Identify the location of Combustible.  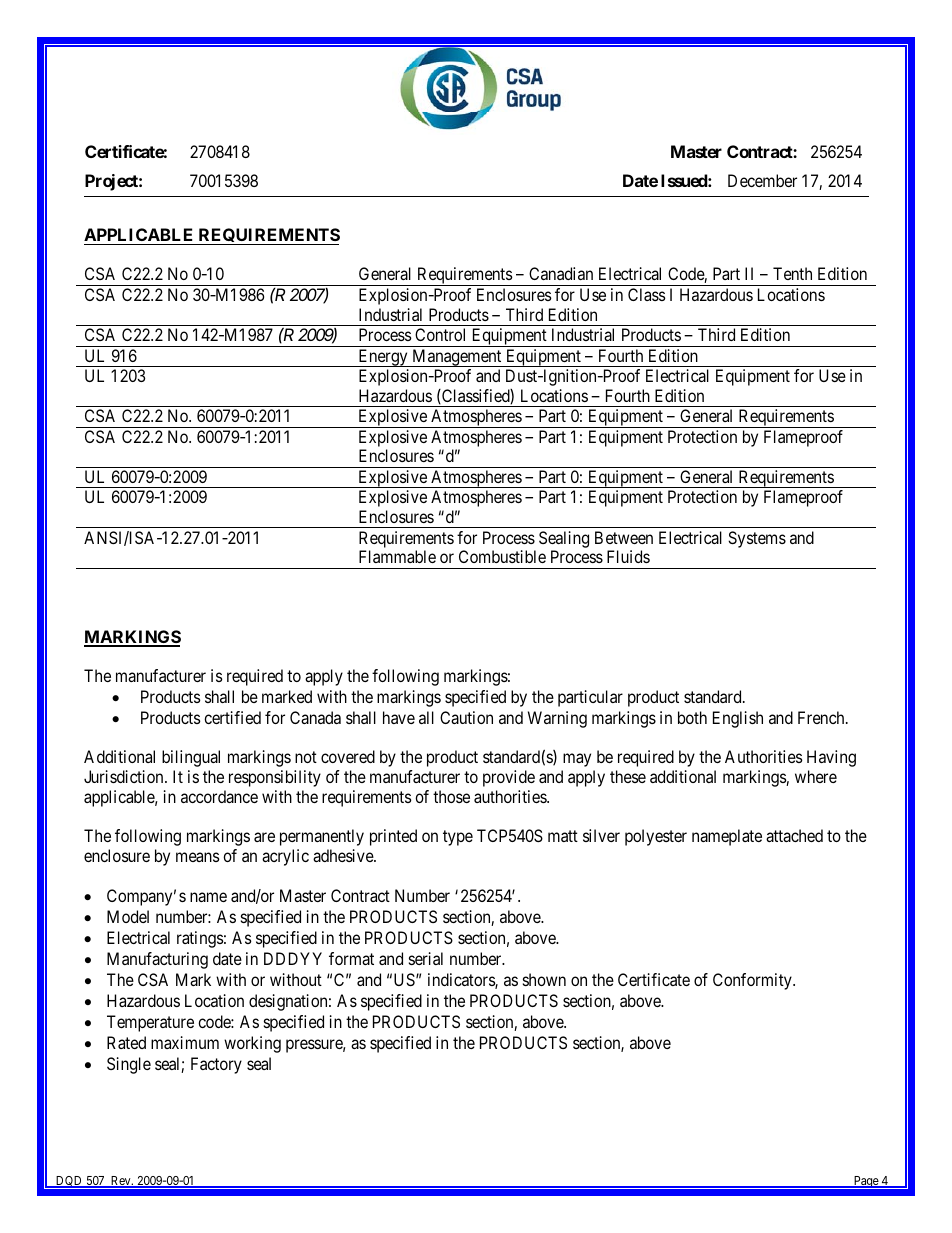
(502, 556).
